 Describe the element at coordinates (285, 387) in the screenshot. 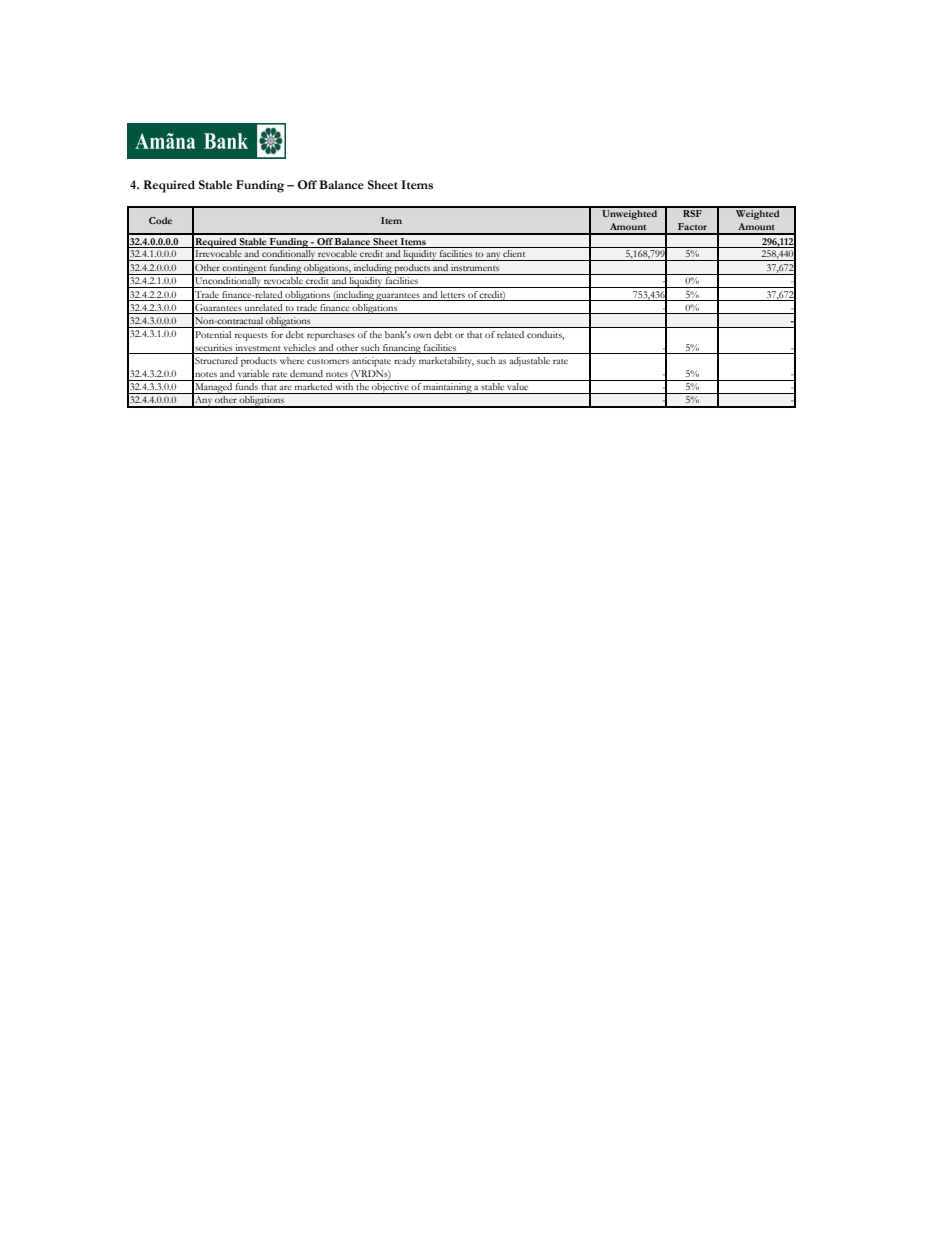

I see `are` at that location.
